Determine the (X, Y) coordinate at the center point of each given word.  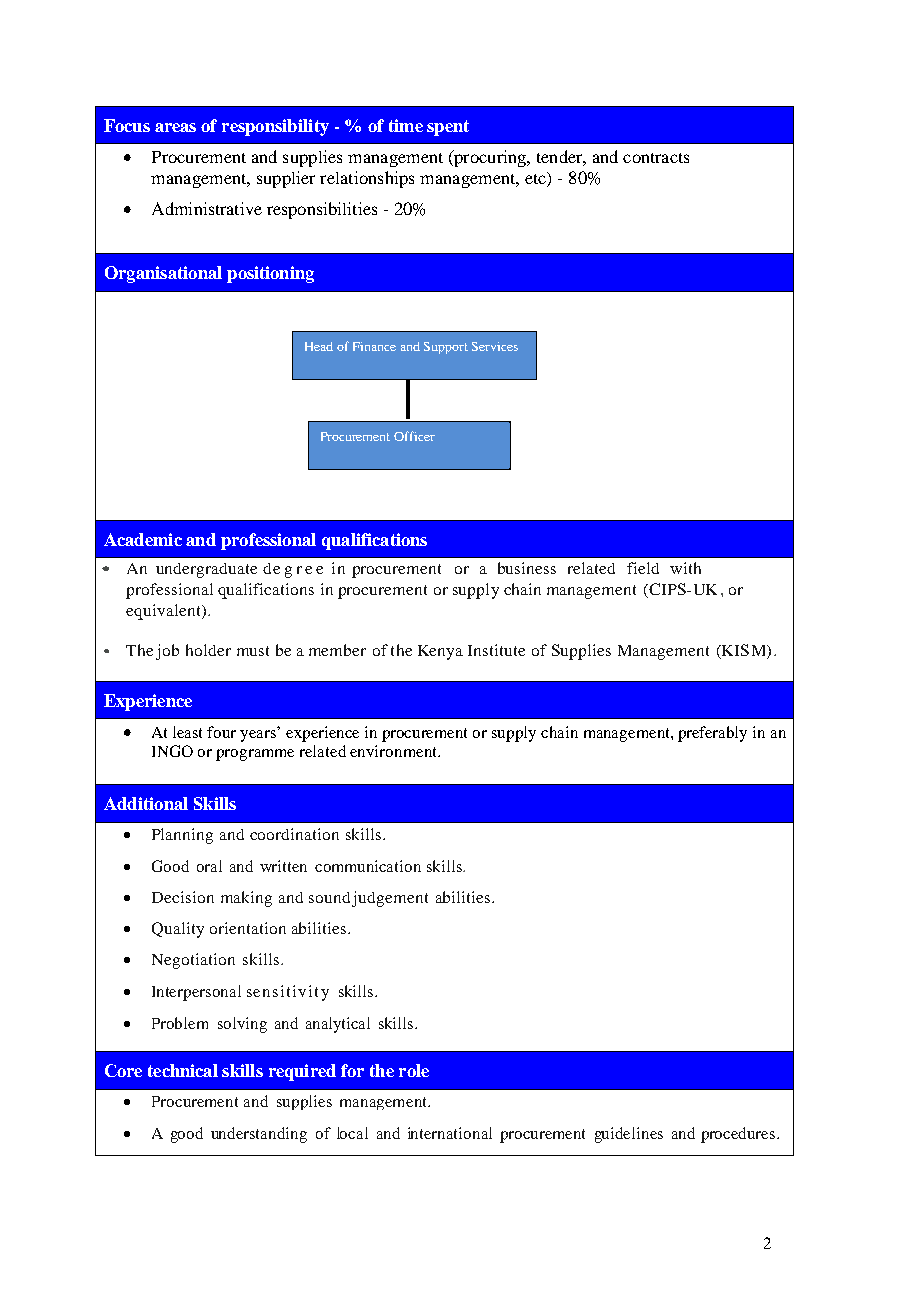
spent (448, 128)
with (685, 568)
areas (175, 127)
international (450, 1133)
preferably (712, 734)
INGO (172, 751)
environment (394, 751)
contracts (656, 158)
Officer (414, 436)
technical (183, 1070)
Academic (143, 539)
